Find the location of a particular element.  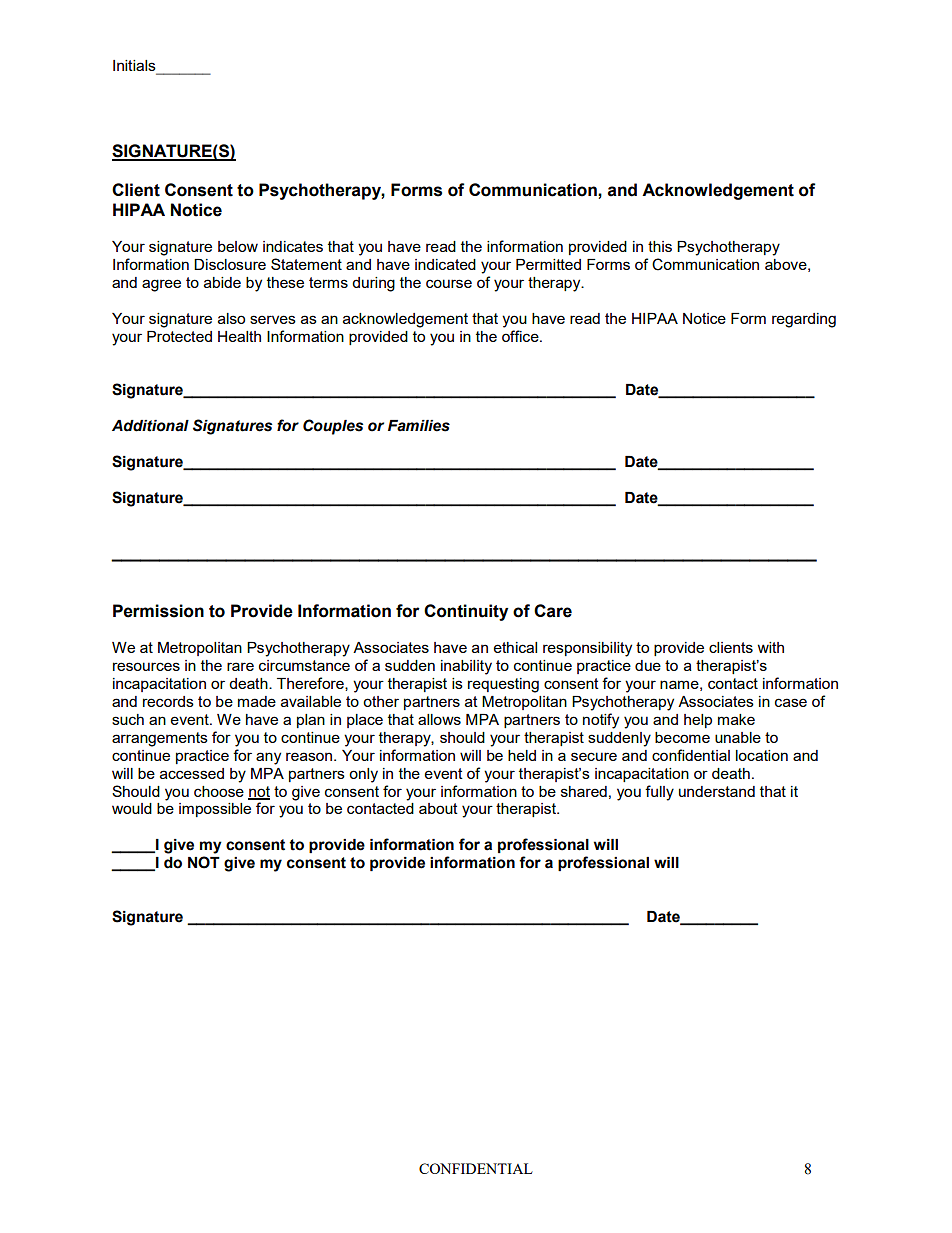

Care is located at coordinates (553, 611).
